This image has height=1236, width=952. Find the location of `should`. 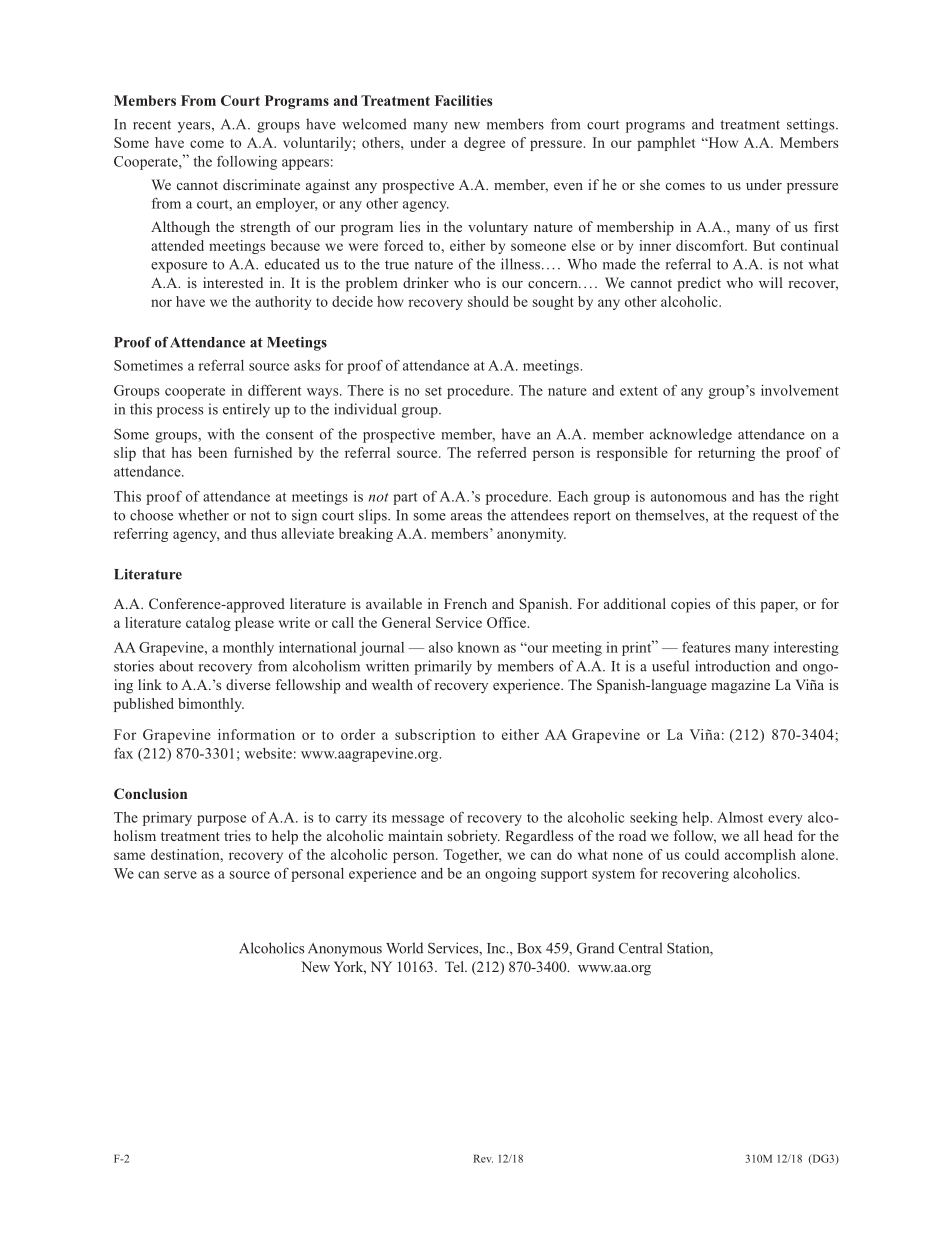

should is located at coordinates (488, 301).
